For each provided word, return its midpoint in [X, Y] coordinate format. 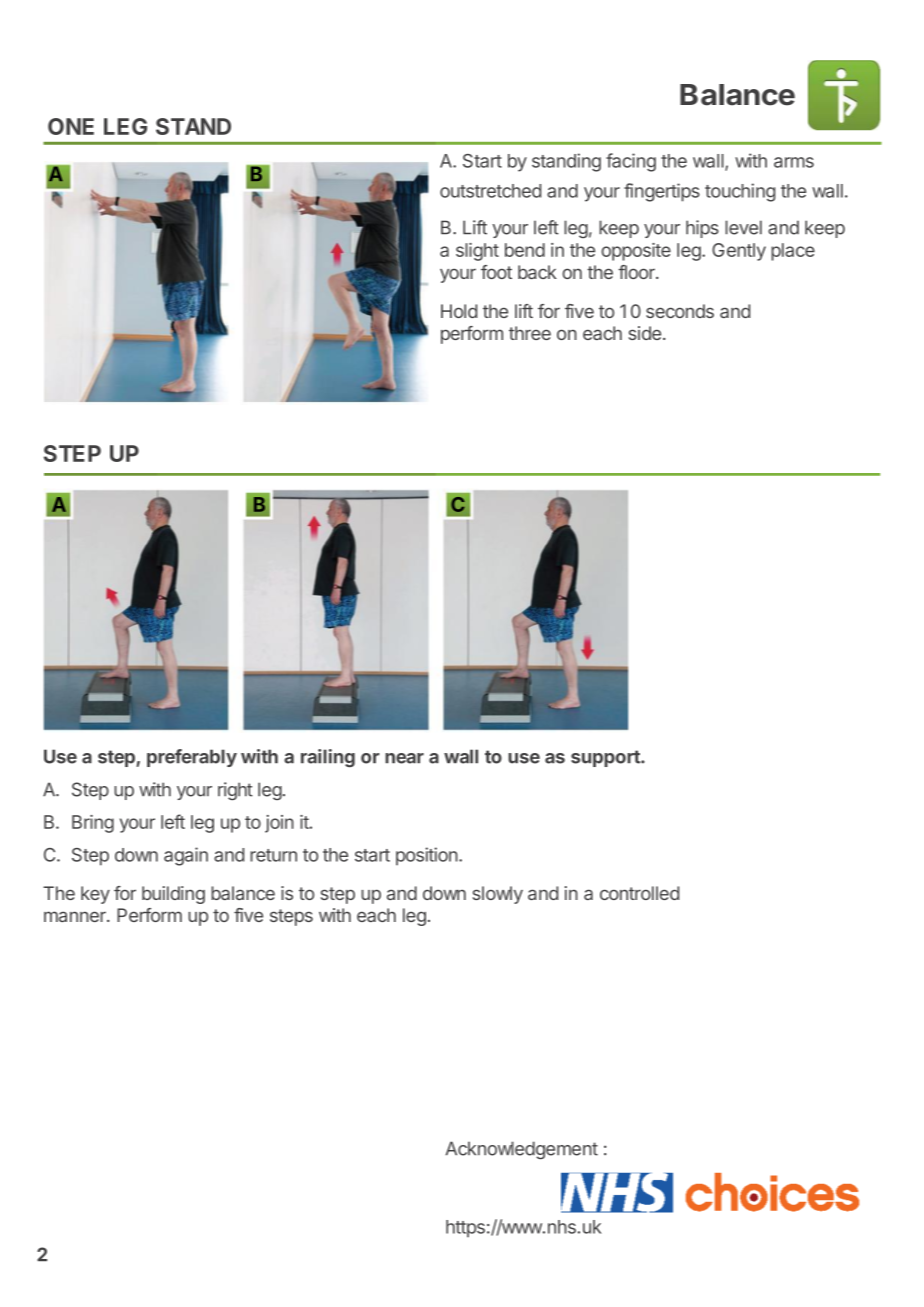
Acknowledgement [521, 1150]
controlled [639, 893]
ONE [71, 126]
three [530, 333]
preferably [192, 758]
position [428, 856]
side [646, 333]
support [606, 758]
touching [740, 192]
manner [76, 916]
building [173, 895]
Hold [459, 311]
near [404, 758]
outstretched [490, 191]
